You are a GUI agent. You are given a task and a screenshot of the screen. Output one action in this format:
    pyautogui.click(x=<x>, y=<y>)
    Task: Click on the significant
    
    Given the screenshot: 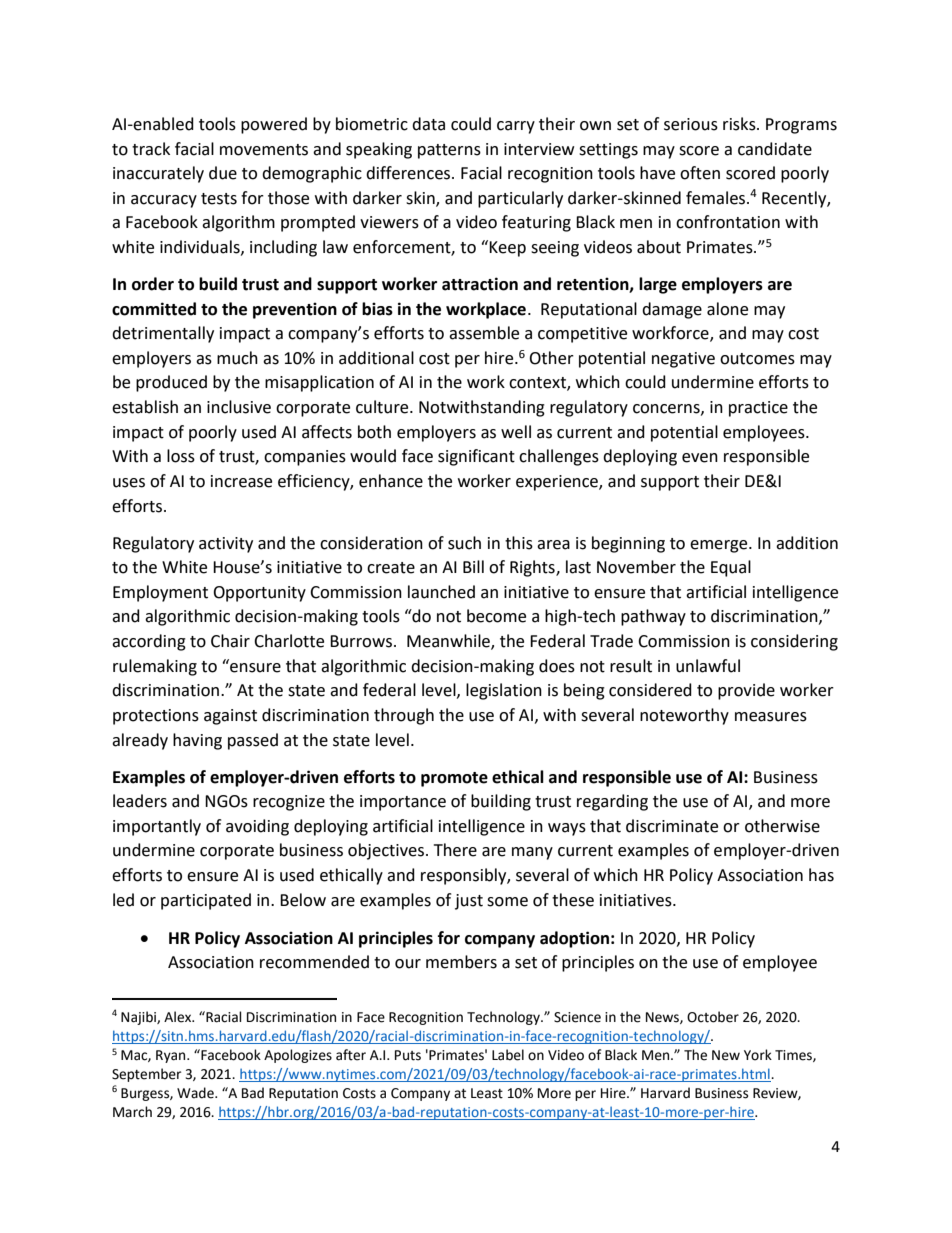 What is the action you would take?
    pyautogui.click(x=476, y=457)
